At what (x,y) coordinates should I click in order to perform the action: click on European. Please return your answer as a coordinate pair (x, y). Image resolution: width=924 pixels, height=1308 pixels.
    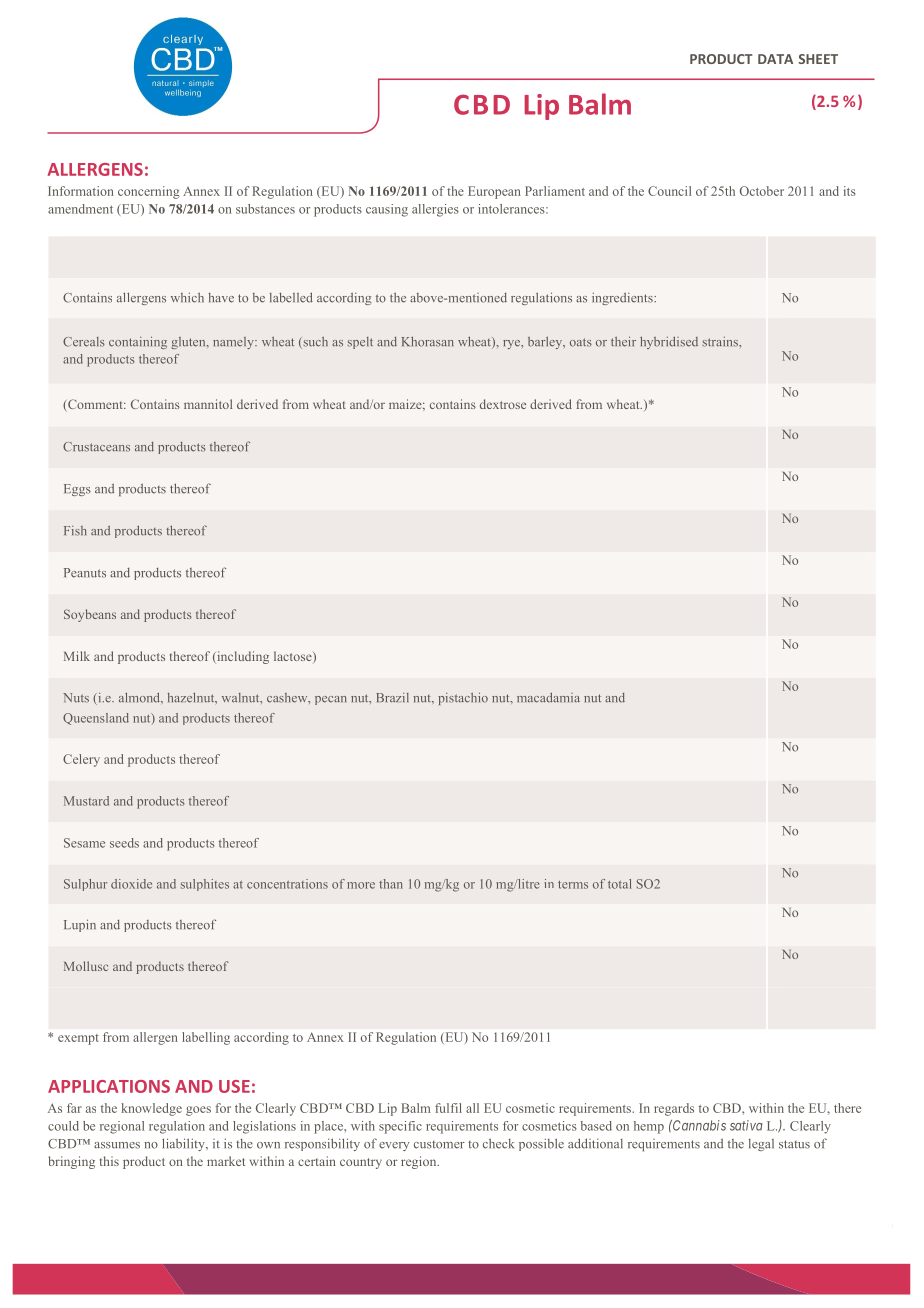
    Looking at the image, I should click on (494, 192).
